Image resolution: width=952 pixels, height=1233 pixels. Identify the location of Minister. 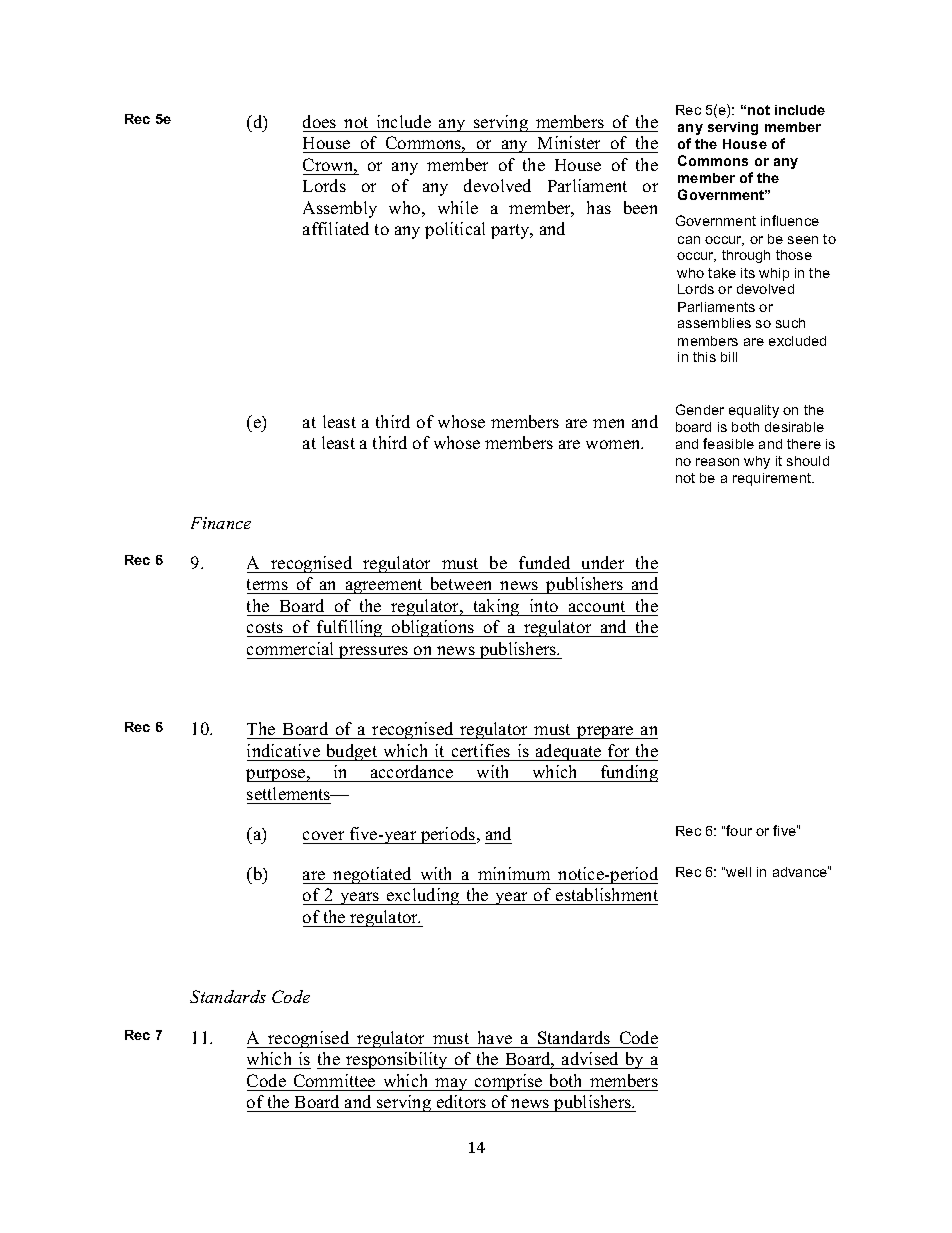
(569, 142).
